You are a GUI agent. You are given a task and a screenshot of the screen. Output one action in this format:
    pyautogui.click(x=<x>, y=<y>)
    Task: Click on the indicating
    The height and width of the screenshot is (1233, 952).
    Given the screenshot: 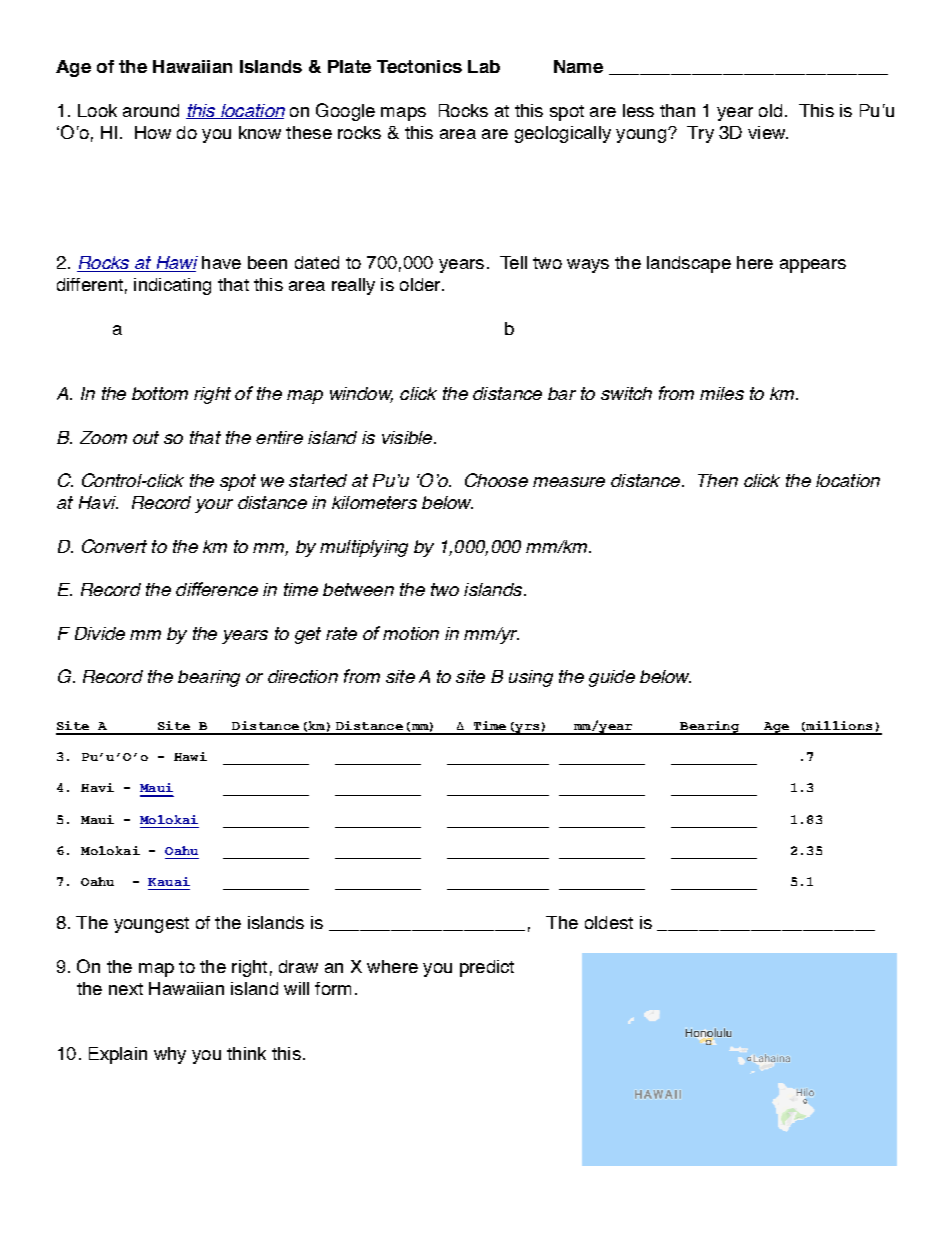 What is the action you would take?
    pyautogui.click(x=172, y=286)
